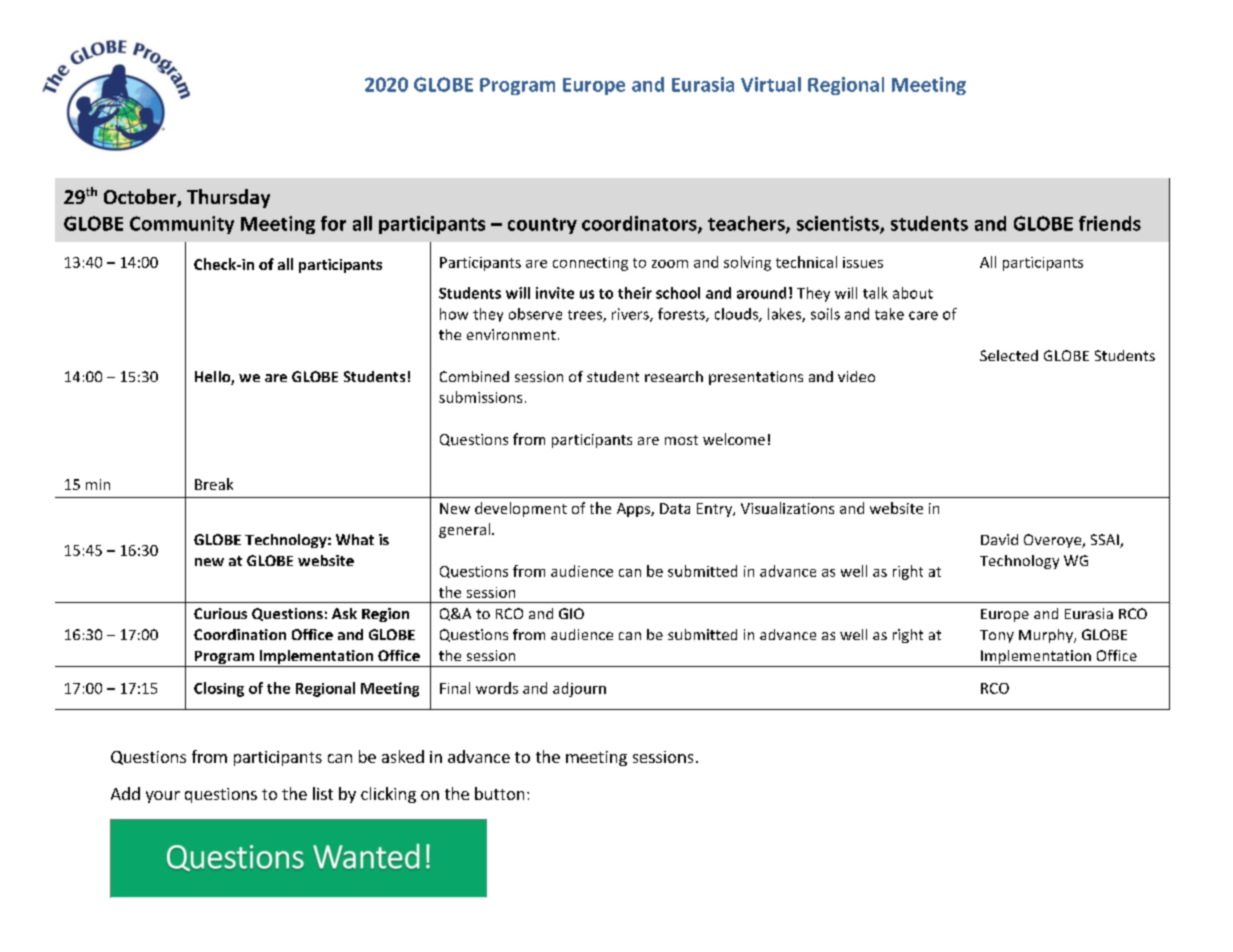 Image resolution: width=1233 pixels, height=952 pixels. Describe the element at coordinates (1110, 223) in the document. I see `friends` at that location.
